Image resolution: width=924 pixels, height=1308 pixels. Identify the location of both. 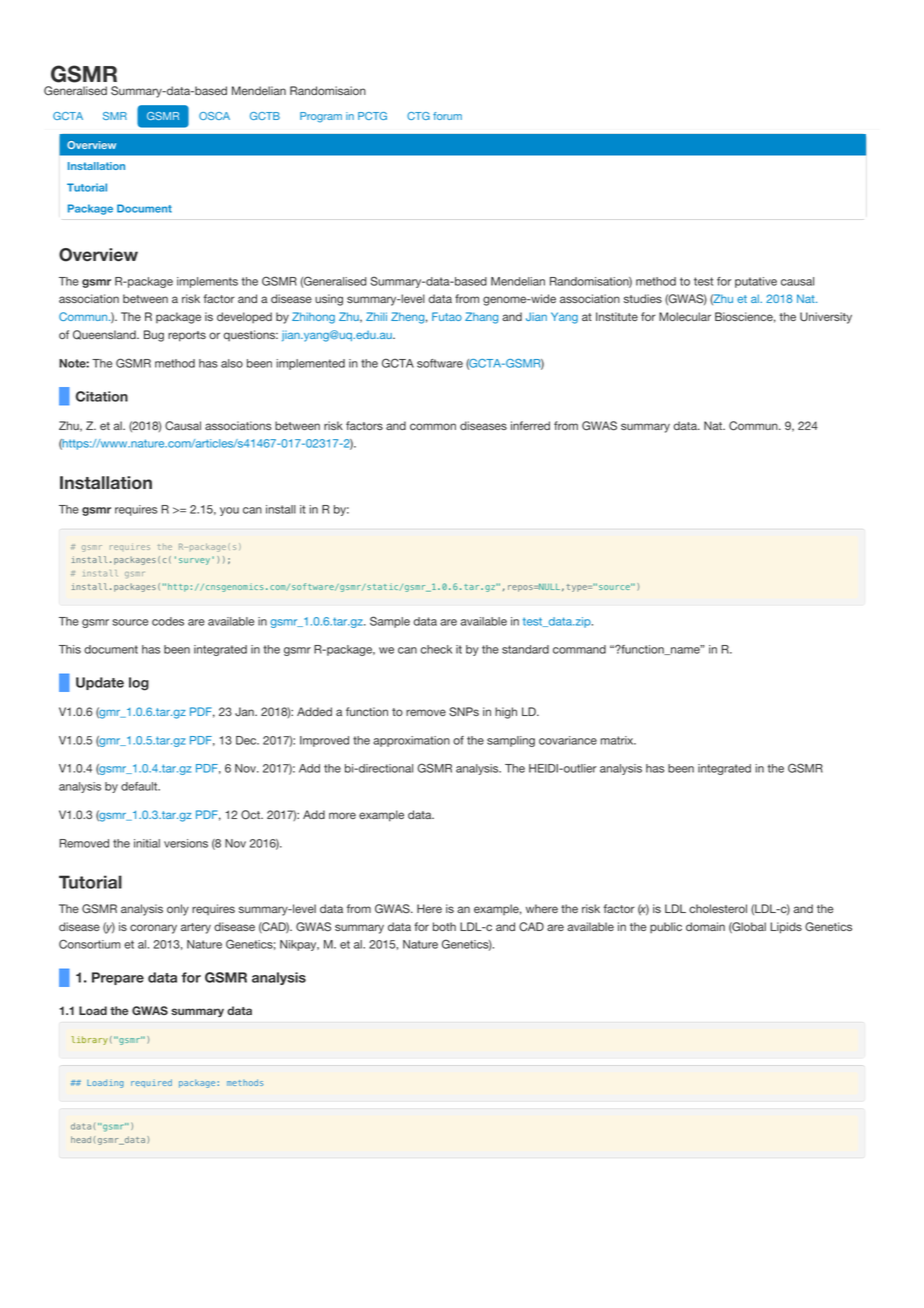
(444, 926).
